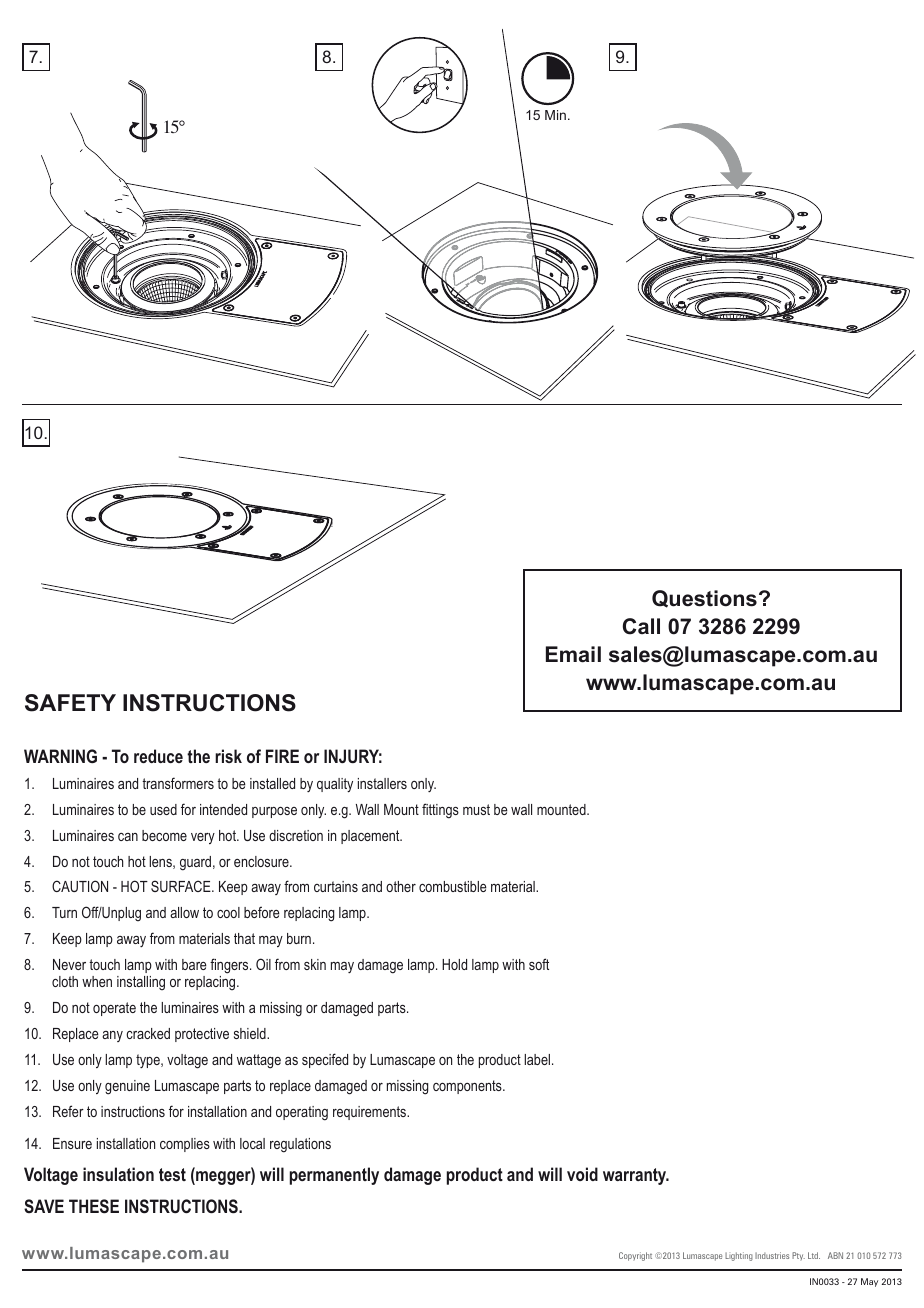  Describe the element at coordinates (704, 599) in the document. I see `Questions` at that location.
